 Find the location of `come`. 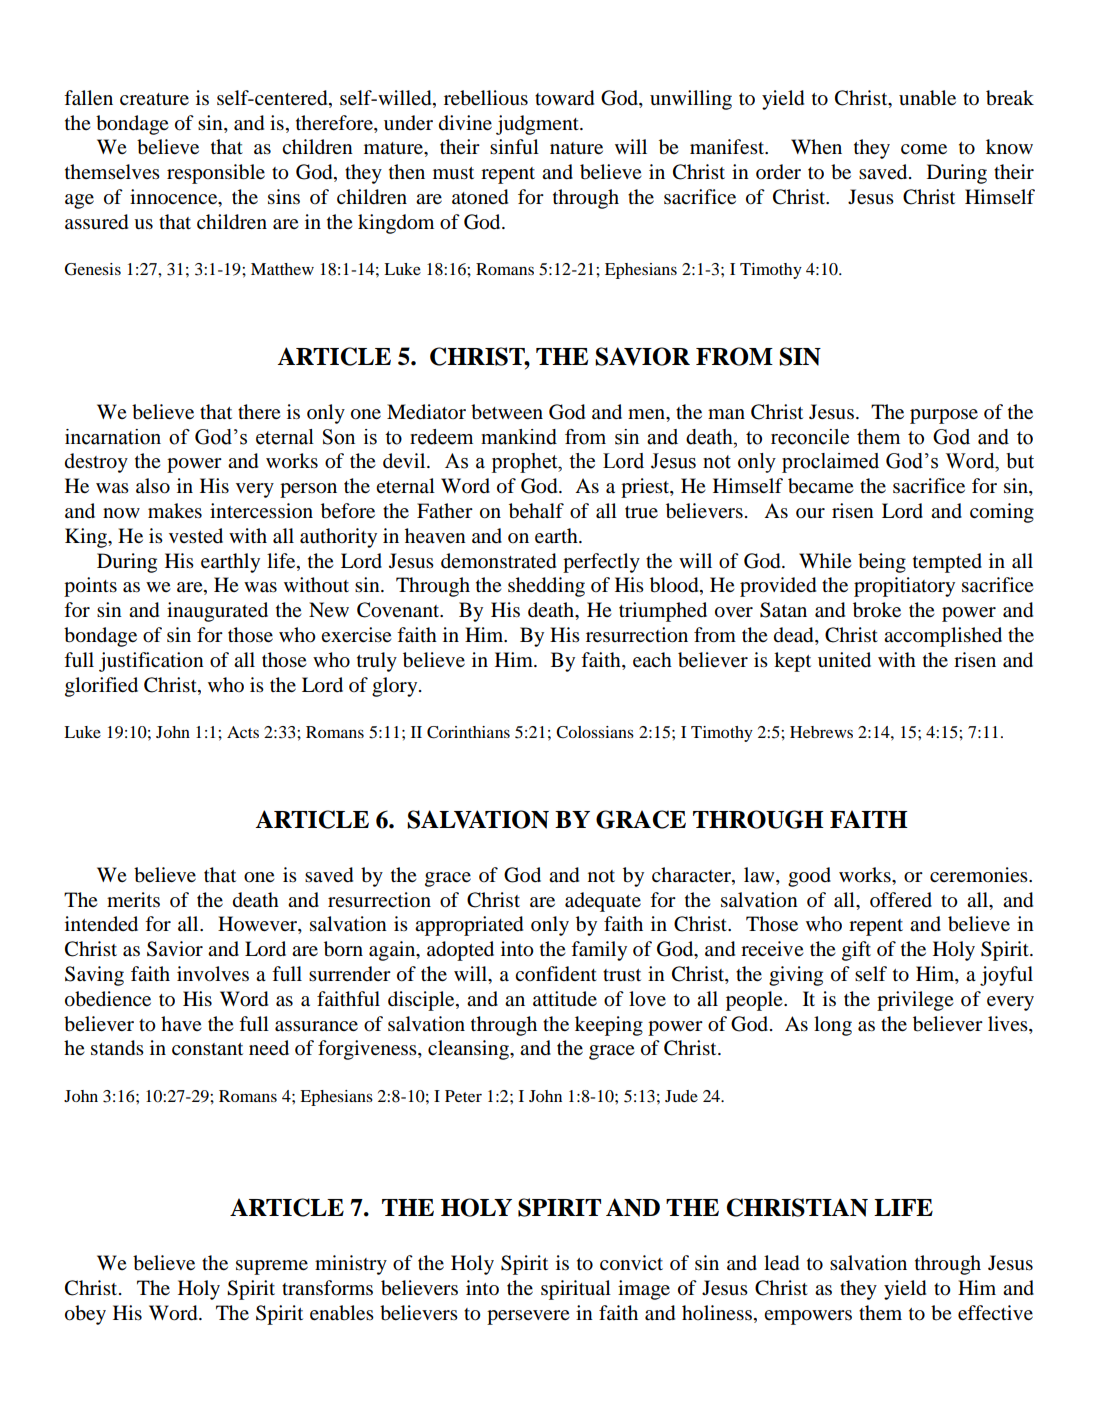

come is located at coordinates (924, 149).
